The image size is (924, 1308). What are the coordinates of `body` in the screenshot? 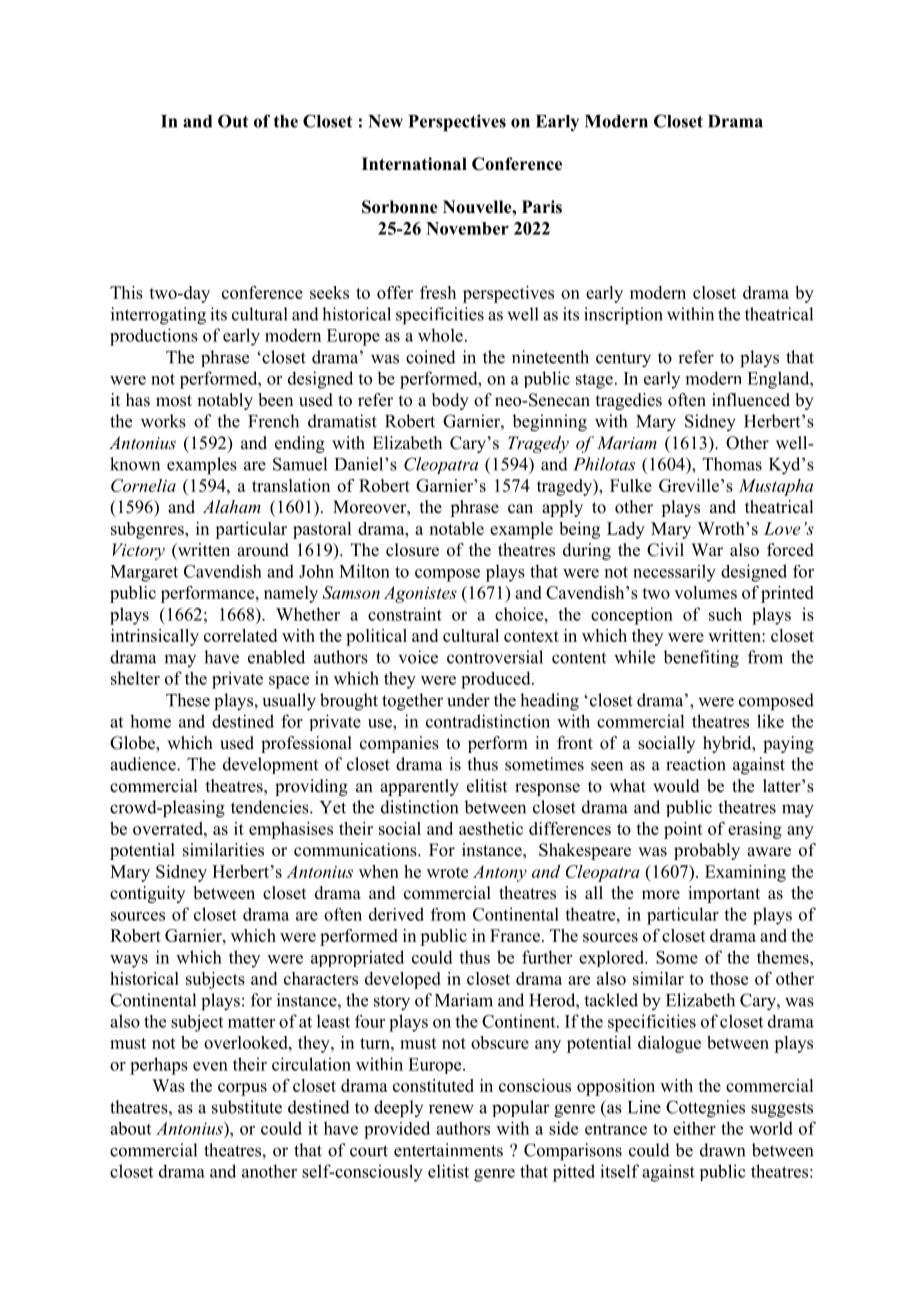 It's located at (450, 401).
